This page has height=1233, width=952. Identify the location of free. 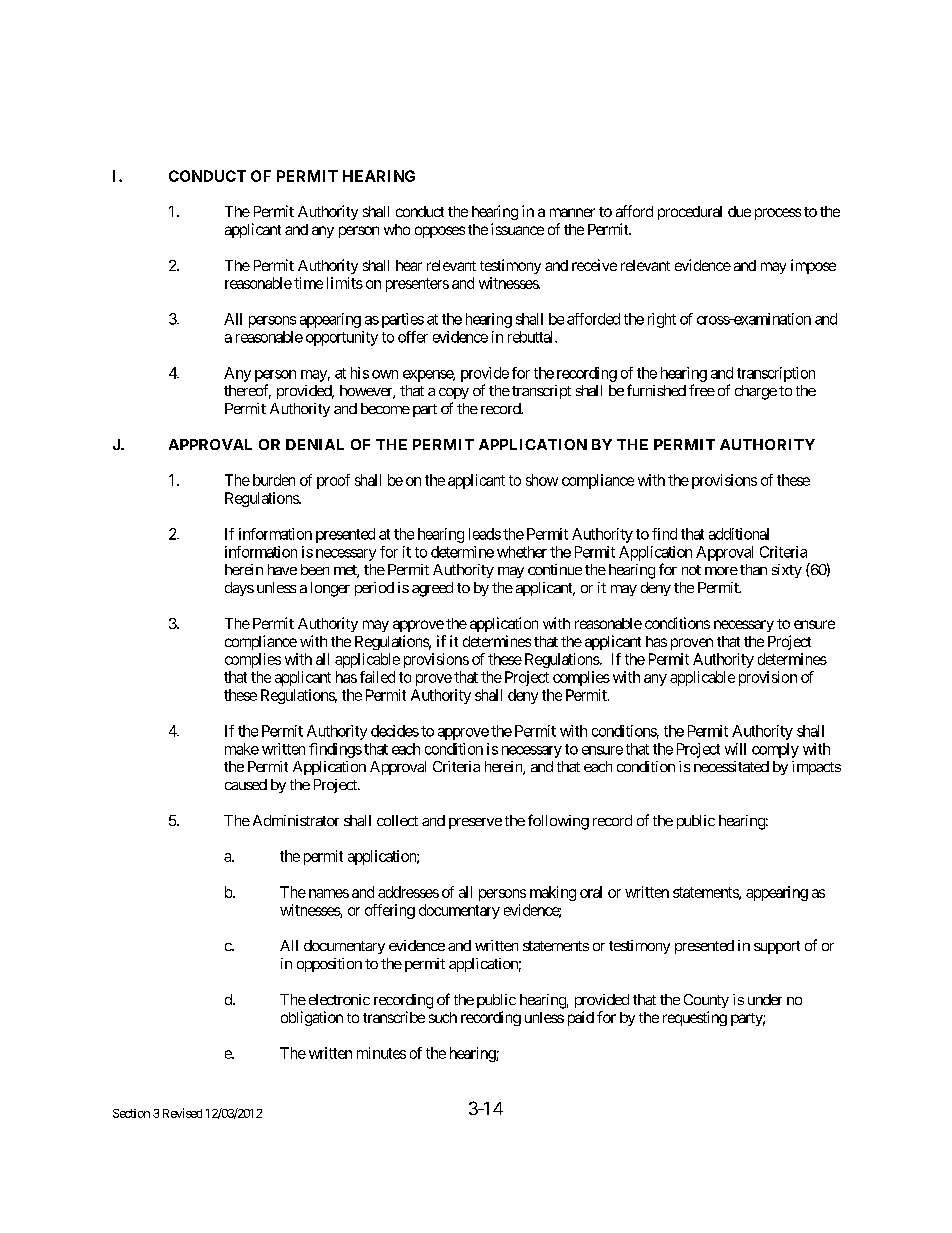
(702, 390).
